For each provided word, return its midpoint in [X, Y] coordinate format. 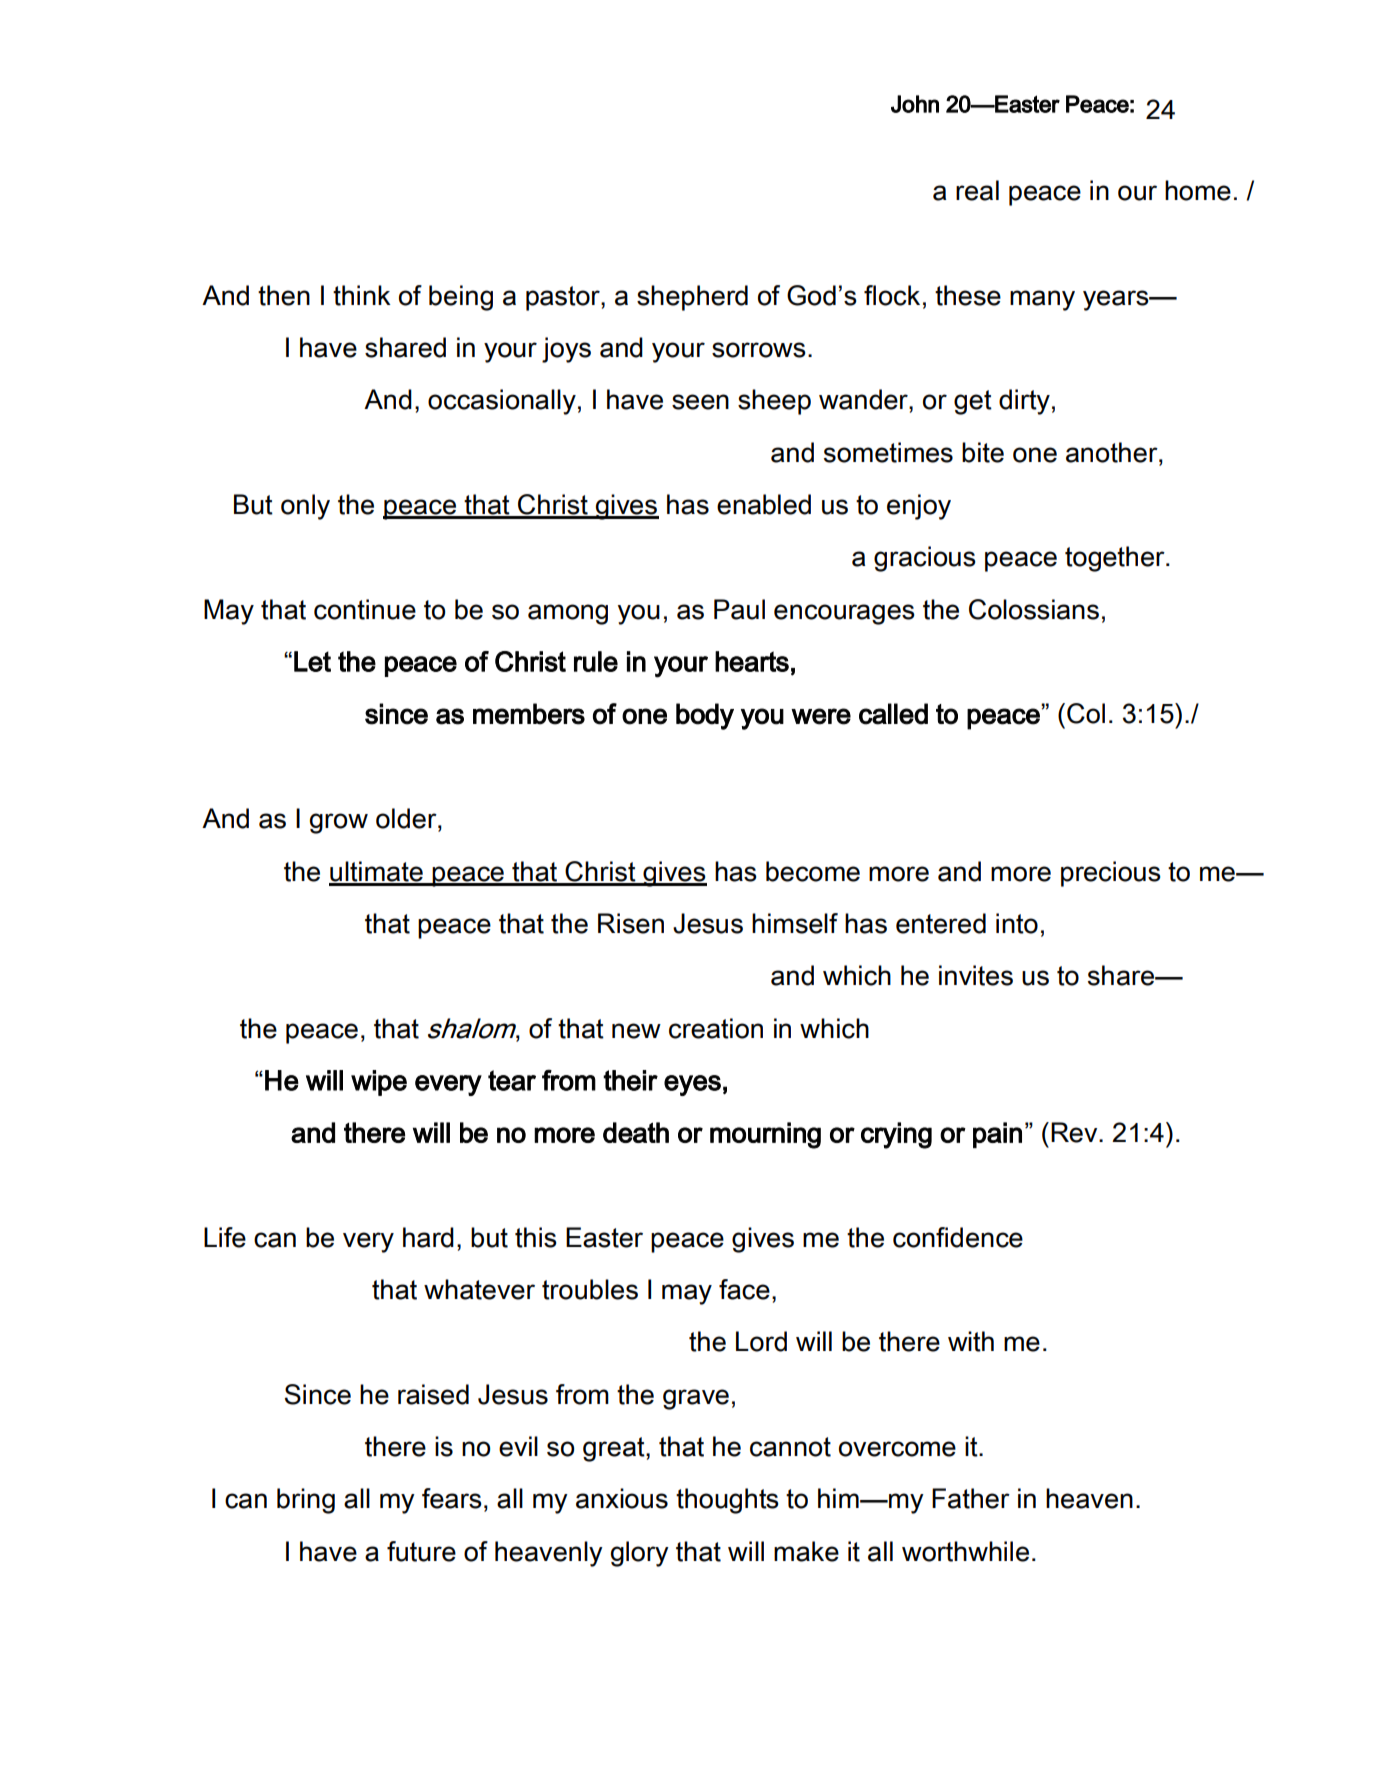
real [977, 190]
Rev [1075, 1132]
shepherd [692, 298]
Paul [739, 609]
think [362, 295]
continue [365, 609]
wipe [379, 1083]
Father [971, 1498]
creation [716, 1028]
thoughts [727, 1501]
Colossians [1034, 609]
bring [306, 1501]
